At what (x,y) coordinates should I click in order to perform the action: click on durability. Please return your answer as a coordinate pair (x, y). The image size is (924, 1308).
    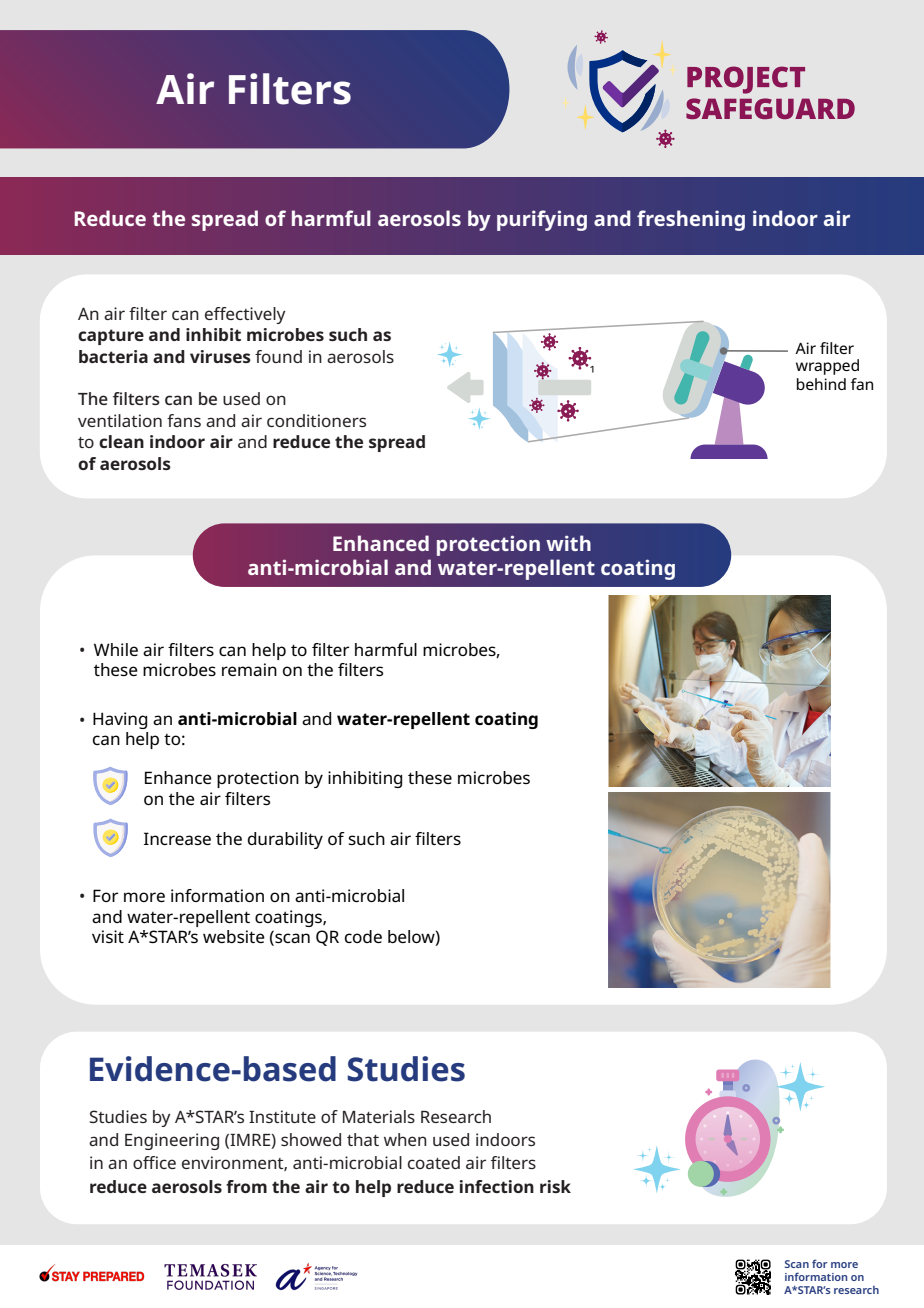
    Looking at the image, I should click on (285, 840).
